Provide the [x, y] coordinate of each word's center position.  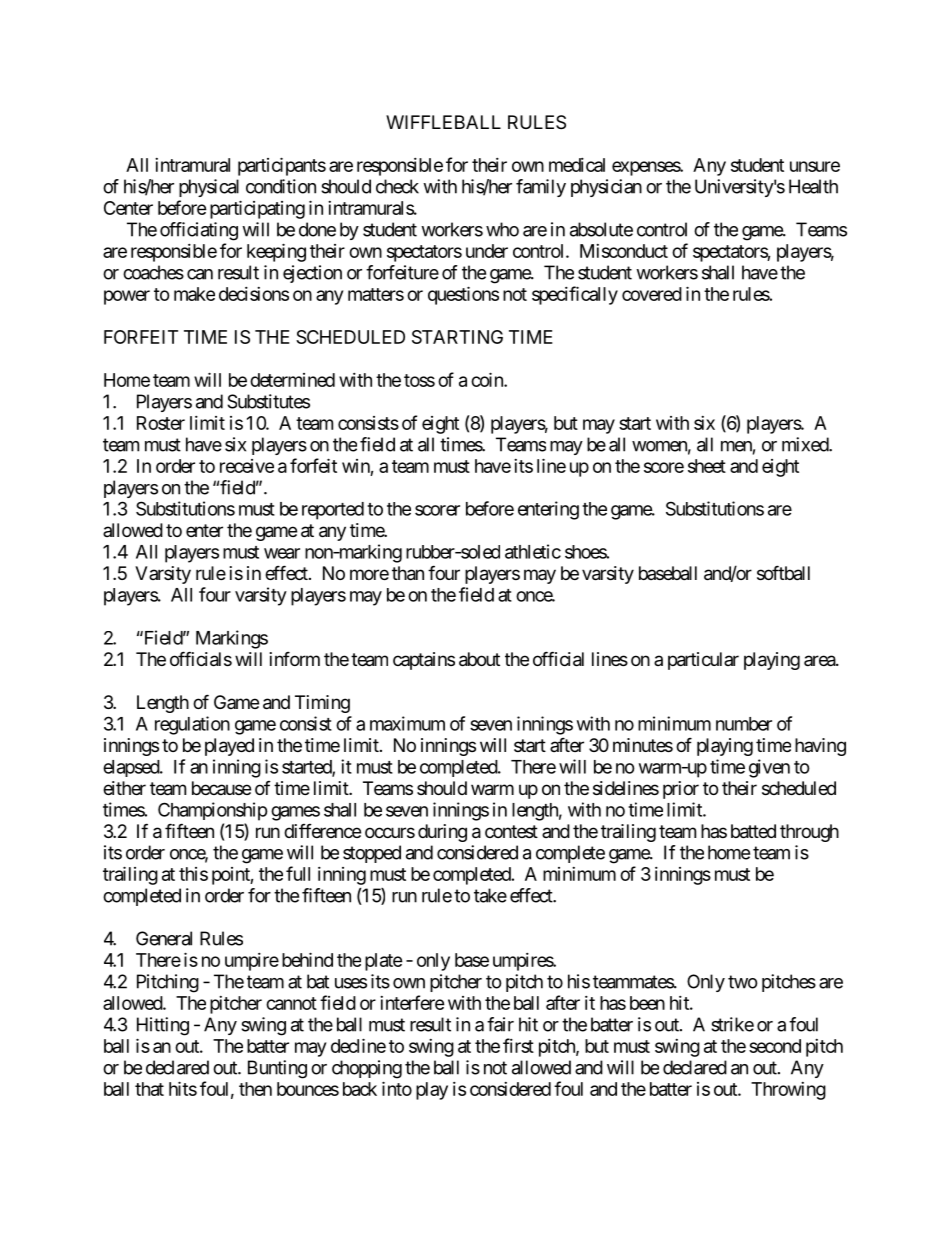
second [775, 1046]
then [255, 1089]
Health [813, 186]
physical [209, 188]
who [502, 229]
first [518, 1045]
